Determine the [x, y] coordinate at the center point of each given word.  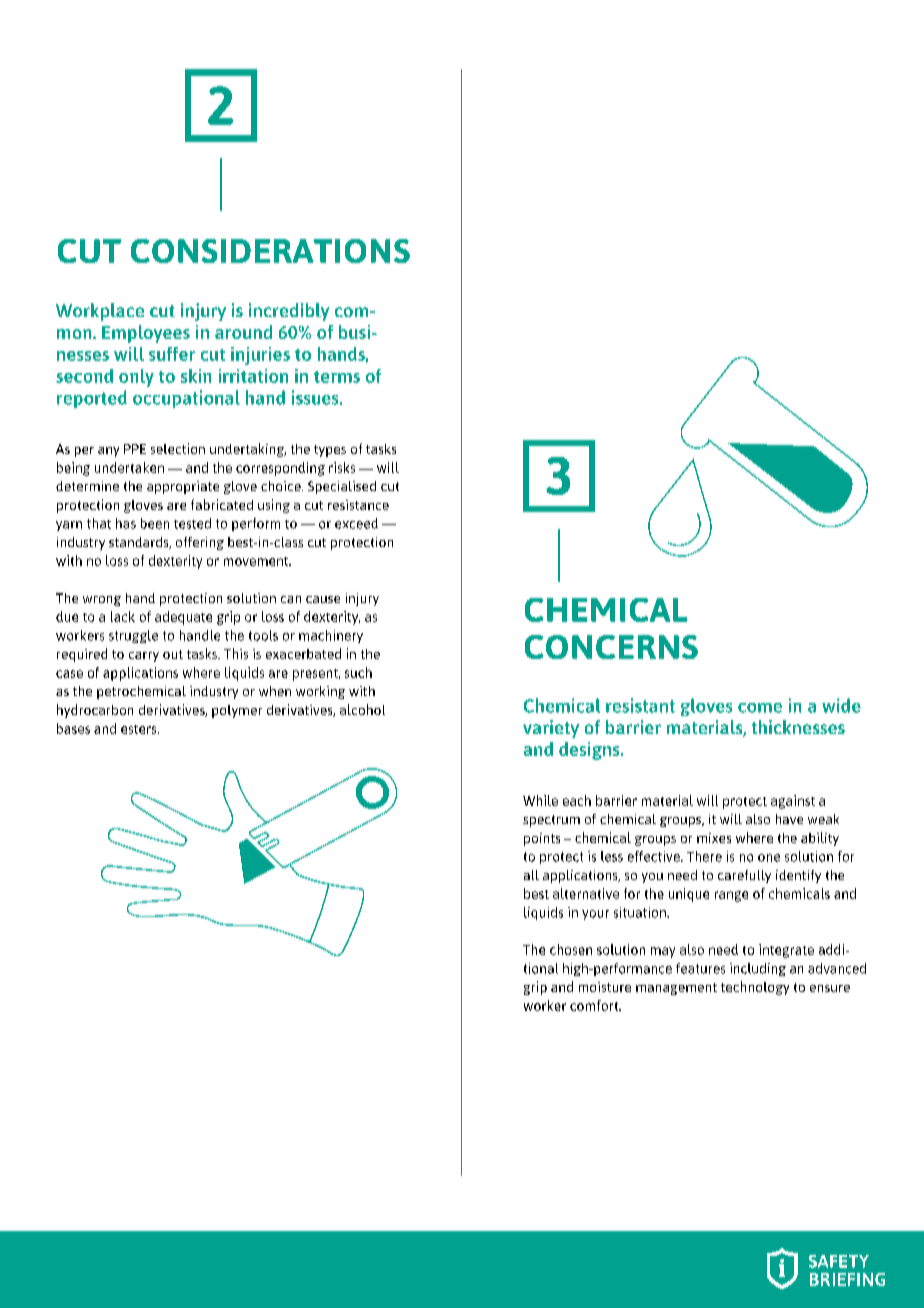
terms [337, 377]
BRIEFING [847, 1279]
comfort [595, 1005]
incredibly [289, 312]
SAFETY [839, 1261]
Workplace [100, 312]
